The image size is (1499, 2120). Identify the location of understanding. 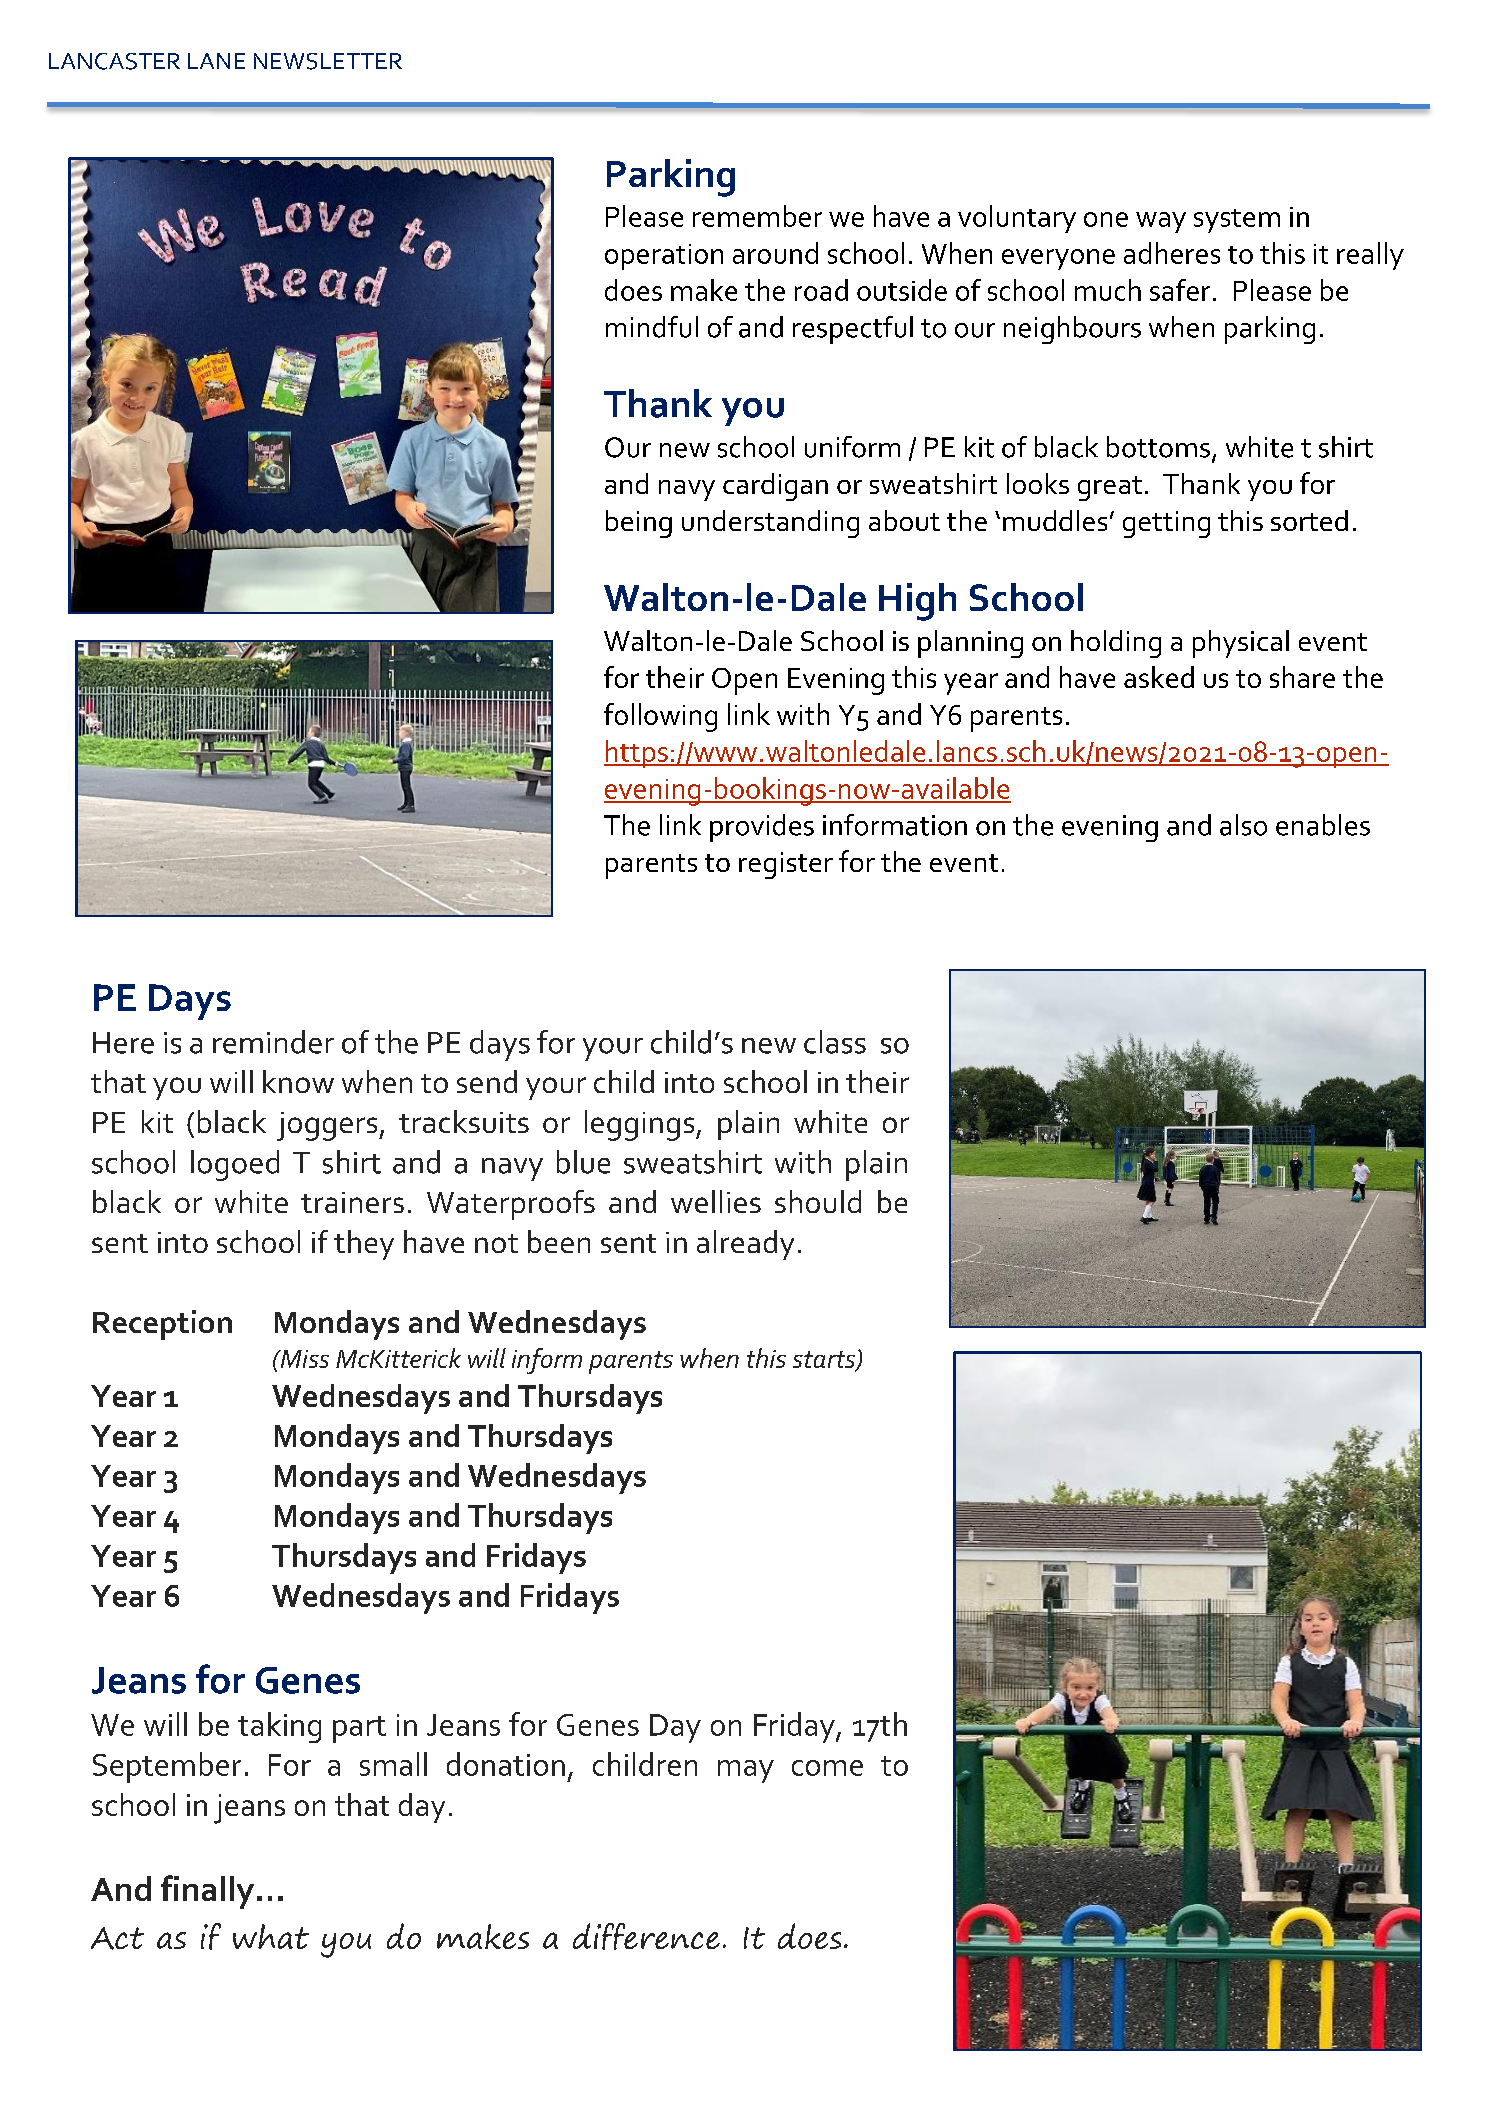
(770, 524).
